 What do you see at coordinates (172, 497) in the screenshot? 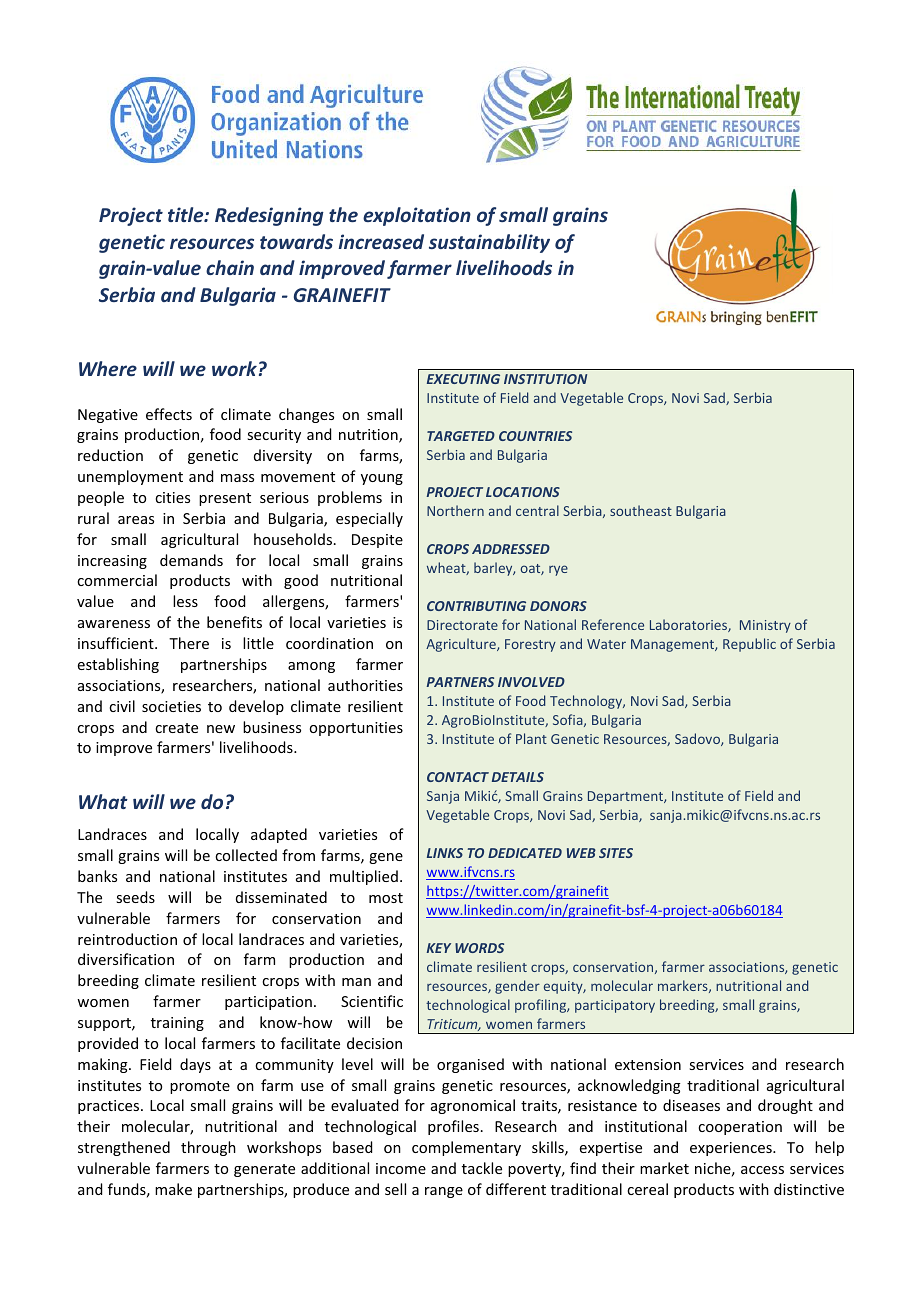
I see `cities` at bounding box center [172, 497].
